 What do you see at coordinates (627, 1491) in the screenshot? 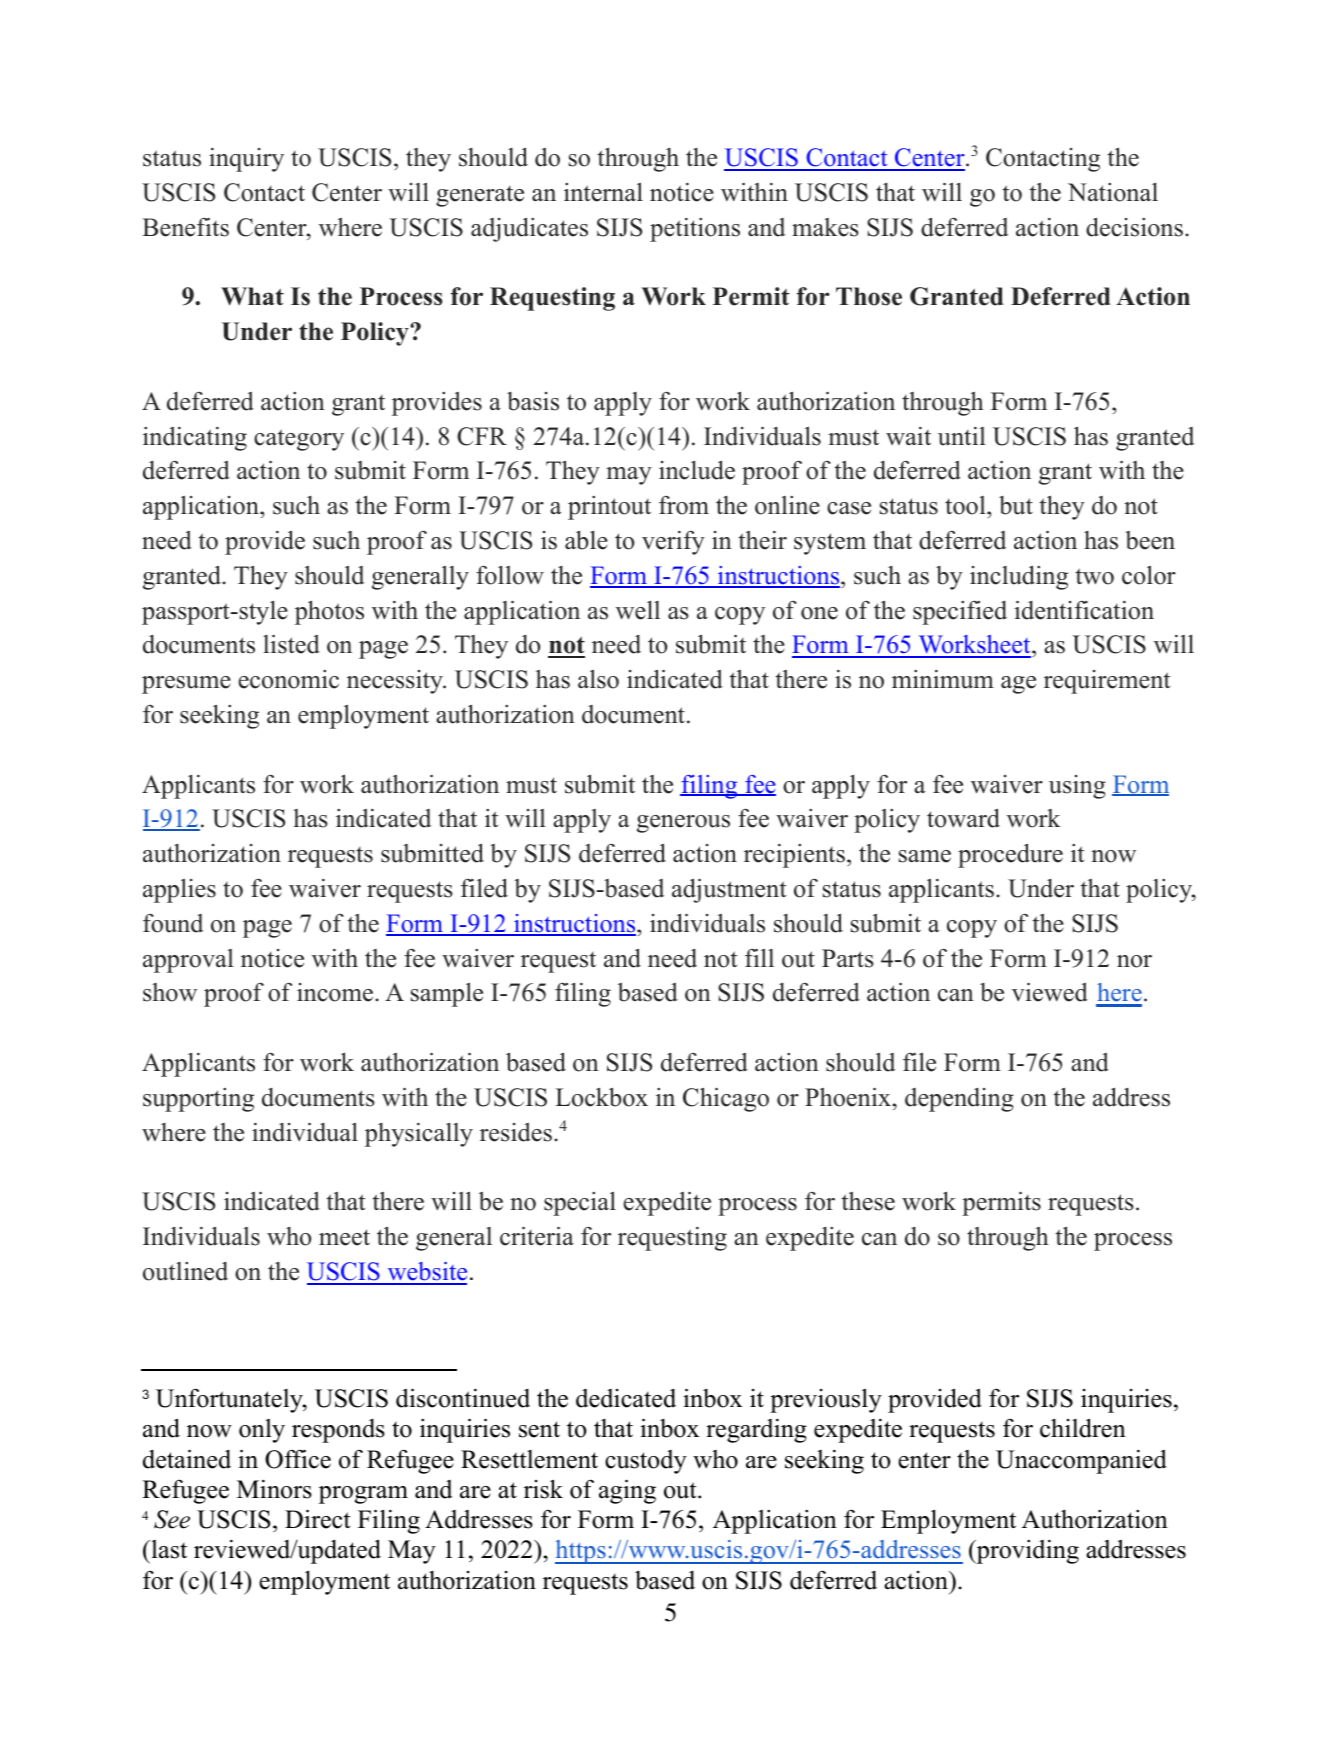
I see `aging` at bounding box center [627, 1491].
